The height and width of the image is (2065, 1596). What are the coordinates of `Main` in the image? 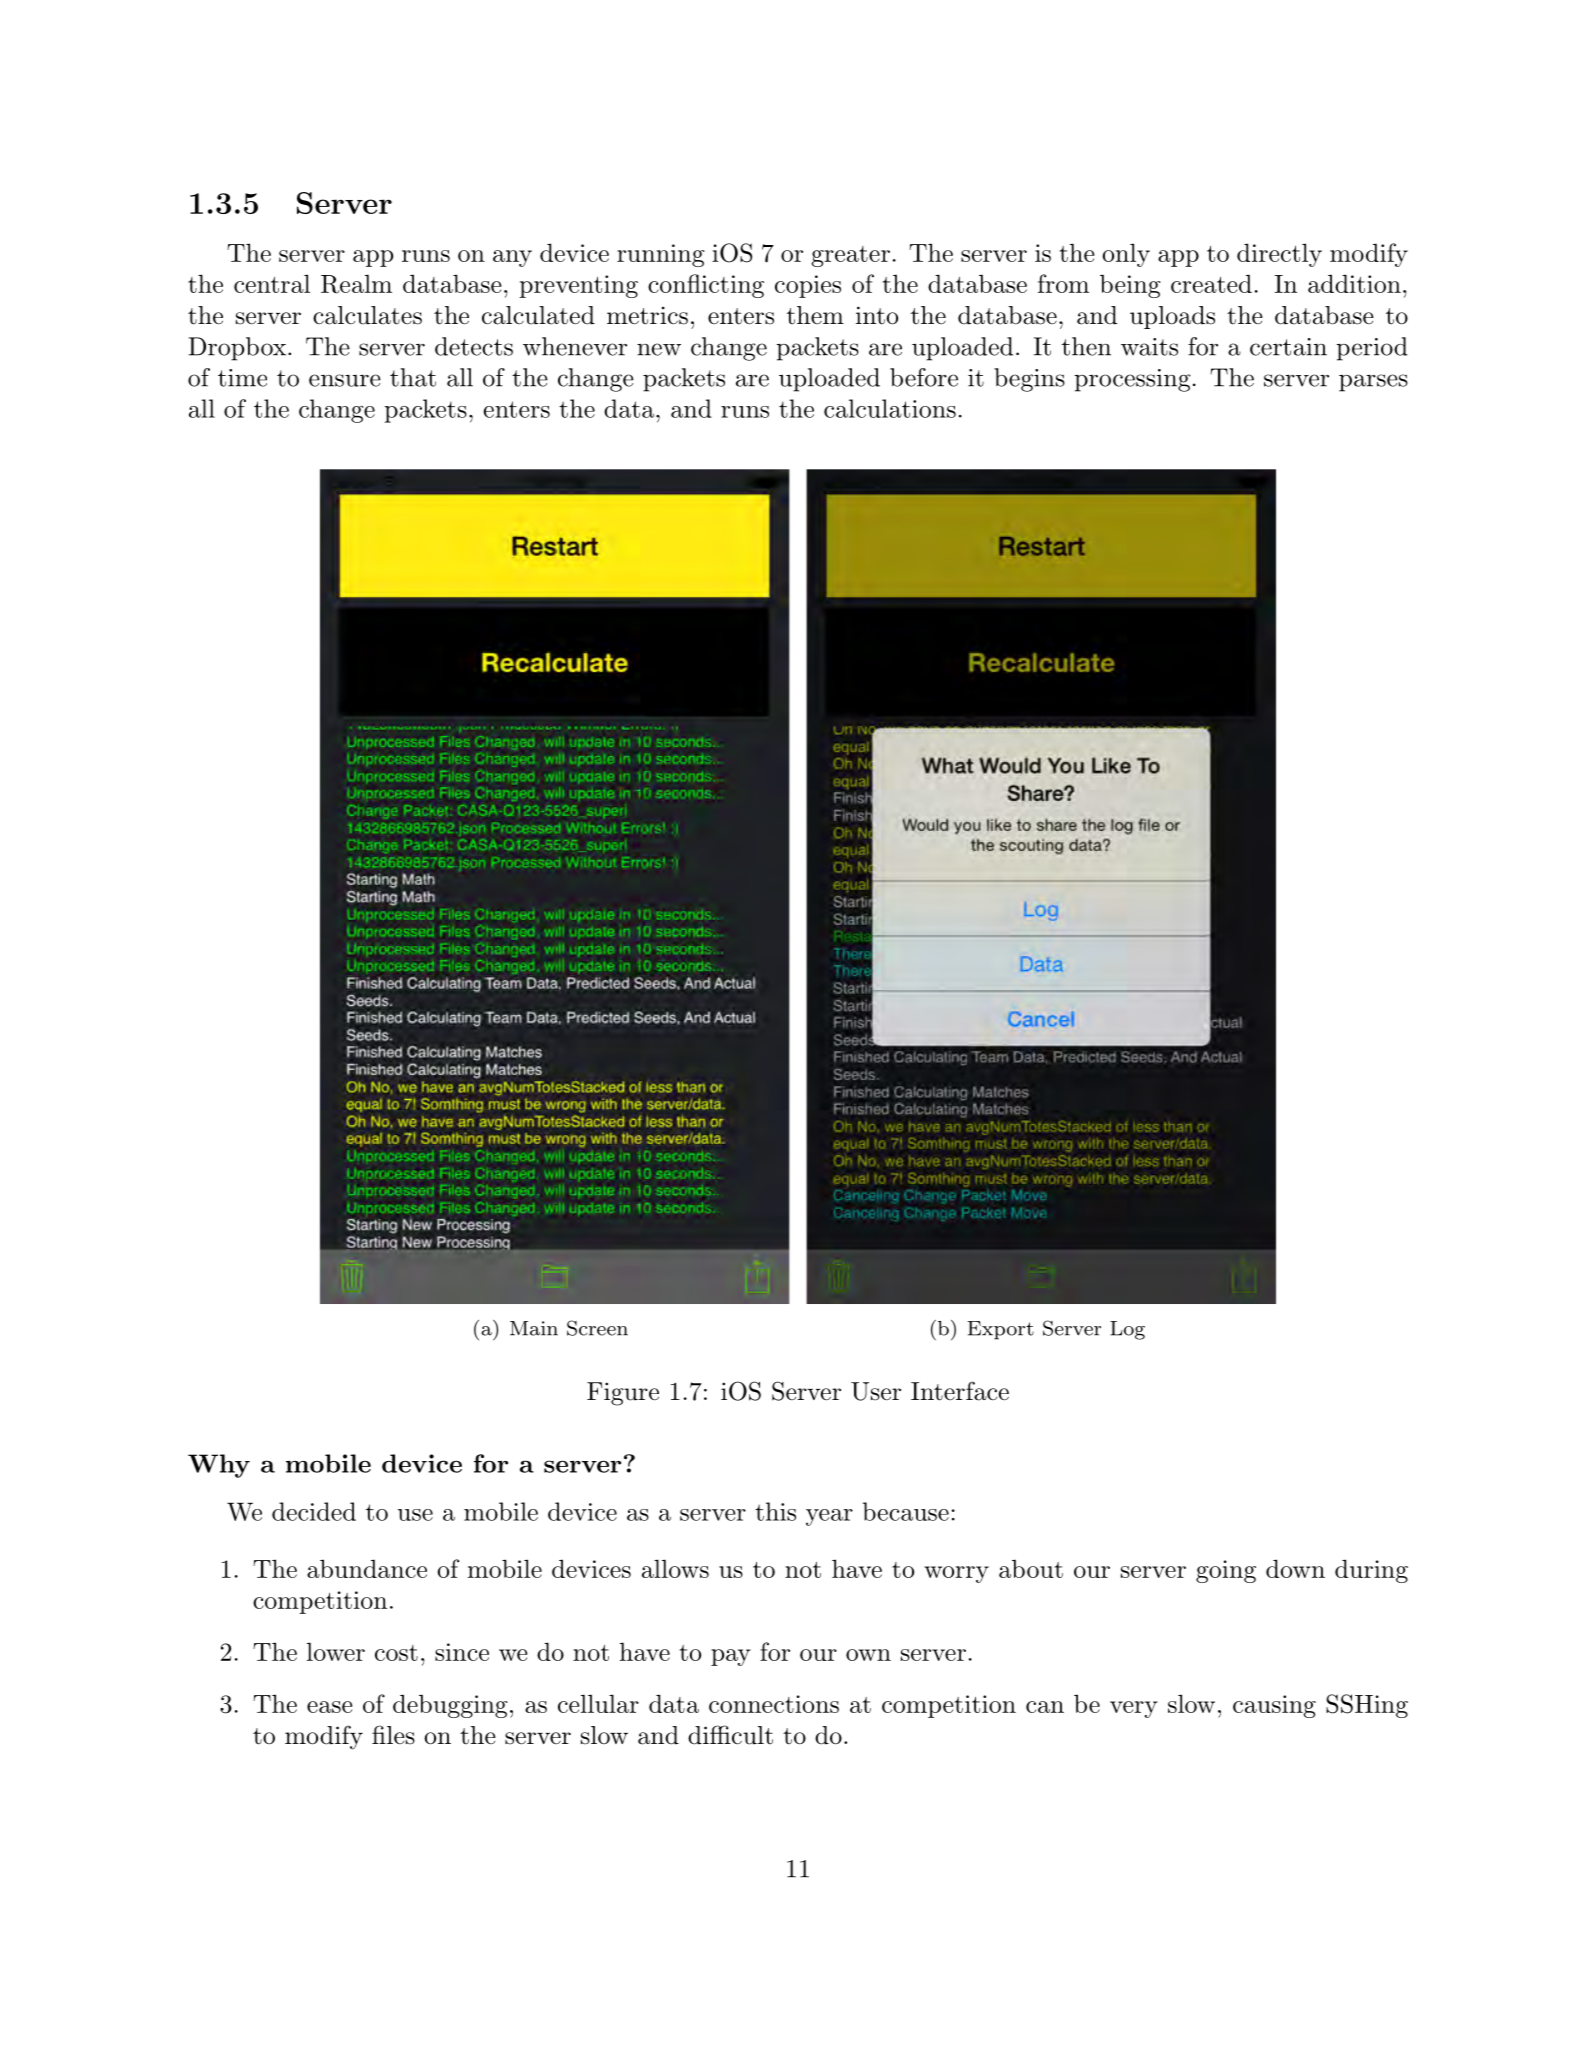 It's located at (534, 1328).
